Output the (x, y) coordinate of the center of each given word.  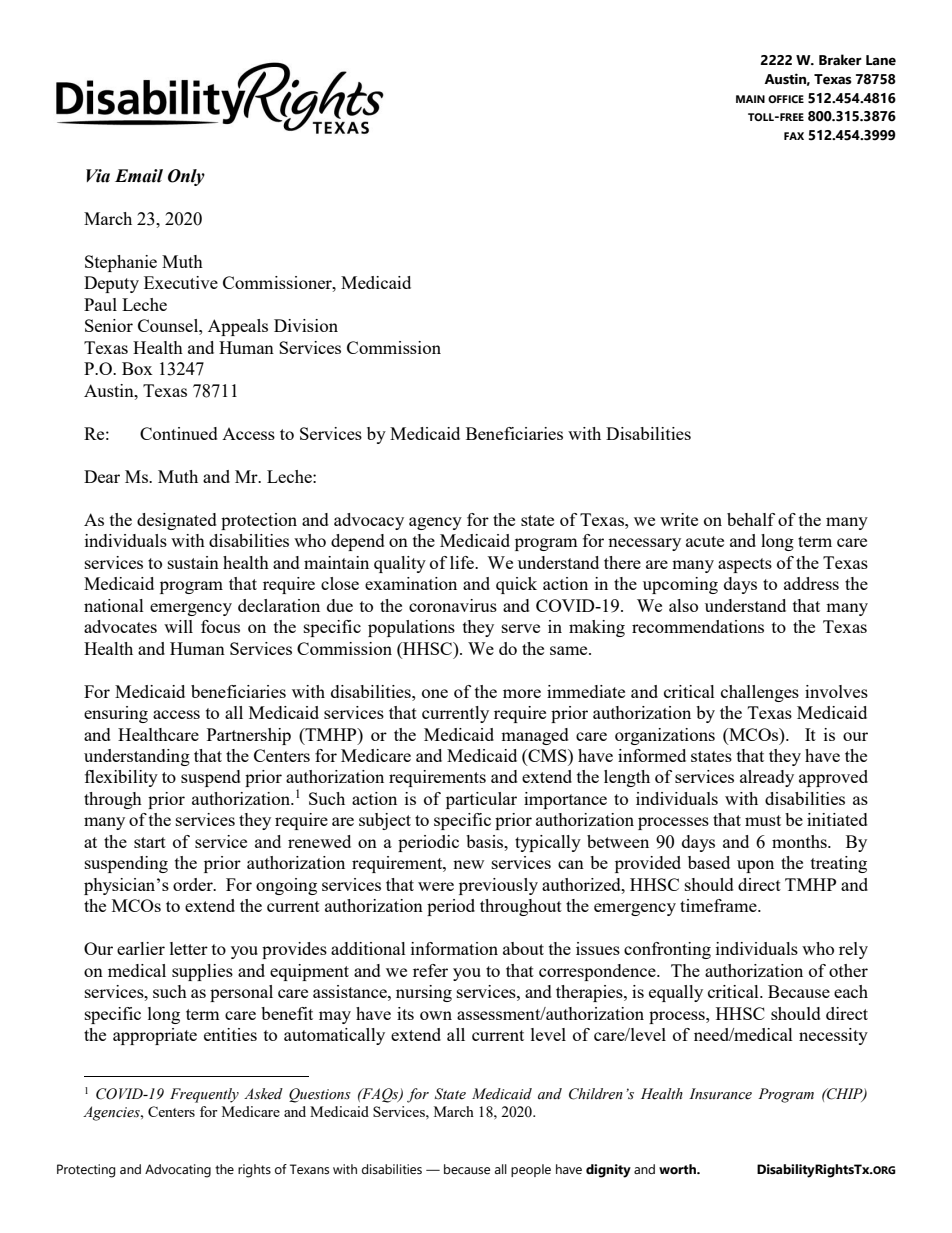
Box (137, 368)
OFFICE (786, 99)
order (194, 884)
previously (498, 886)
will (178, 626)
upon (755, 866)
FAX (794, 136)
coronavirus (453, 605)
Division (306, 325)
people (531, 1170)
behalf (751, 519)
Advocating (178, 1171)
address (811, 583)
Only (186, 177)
